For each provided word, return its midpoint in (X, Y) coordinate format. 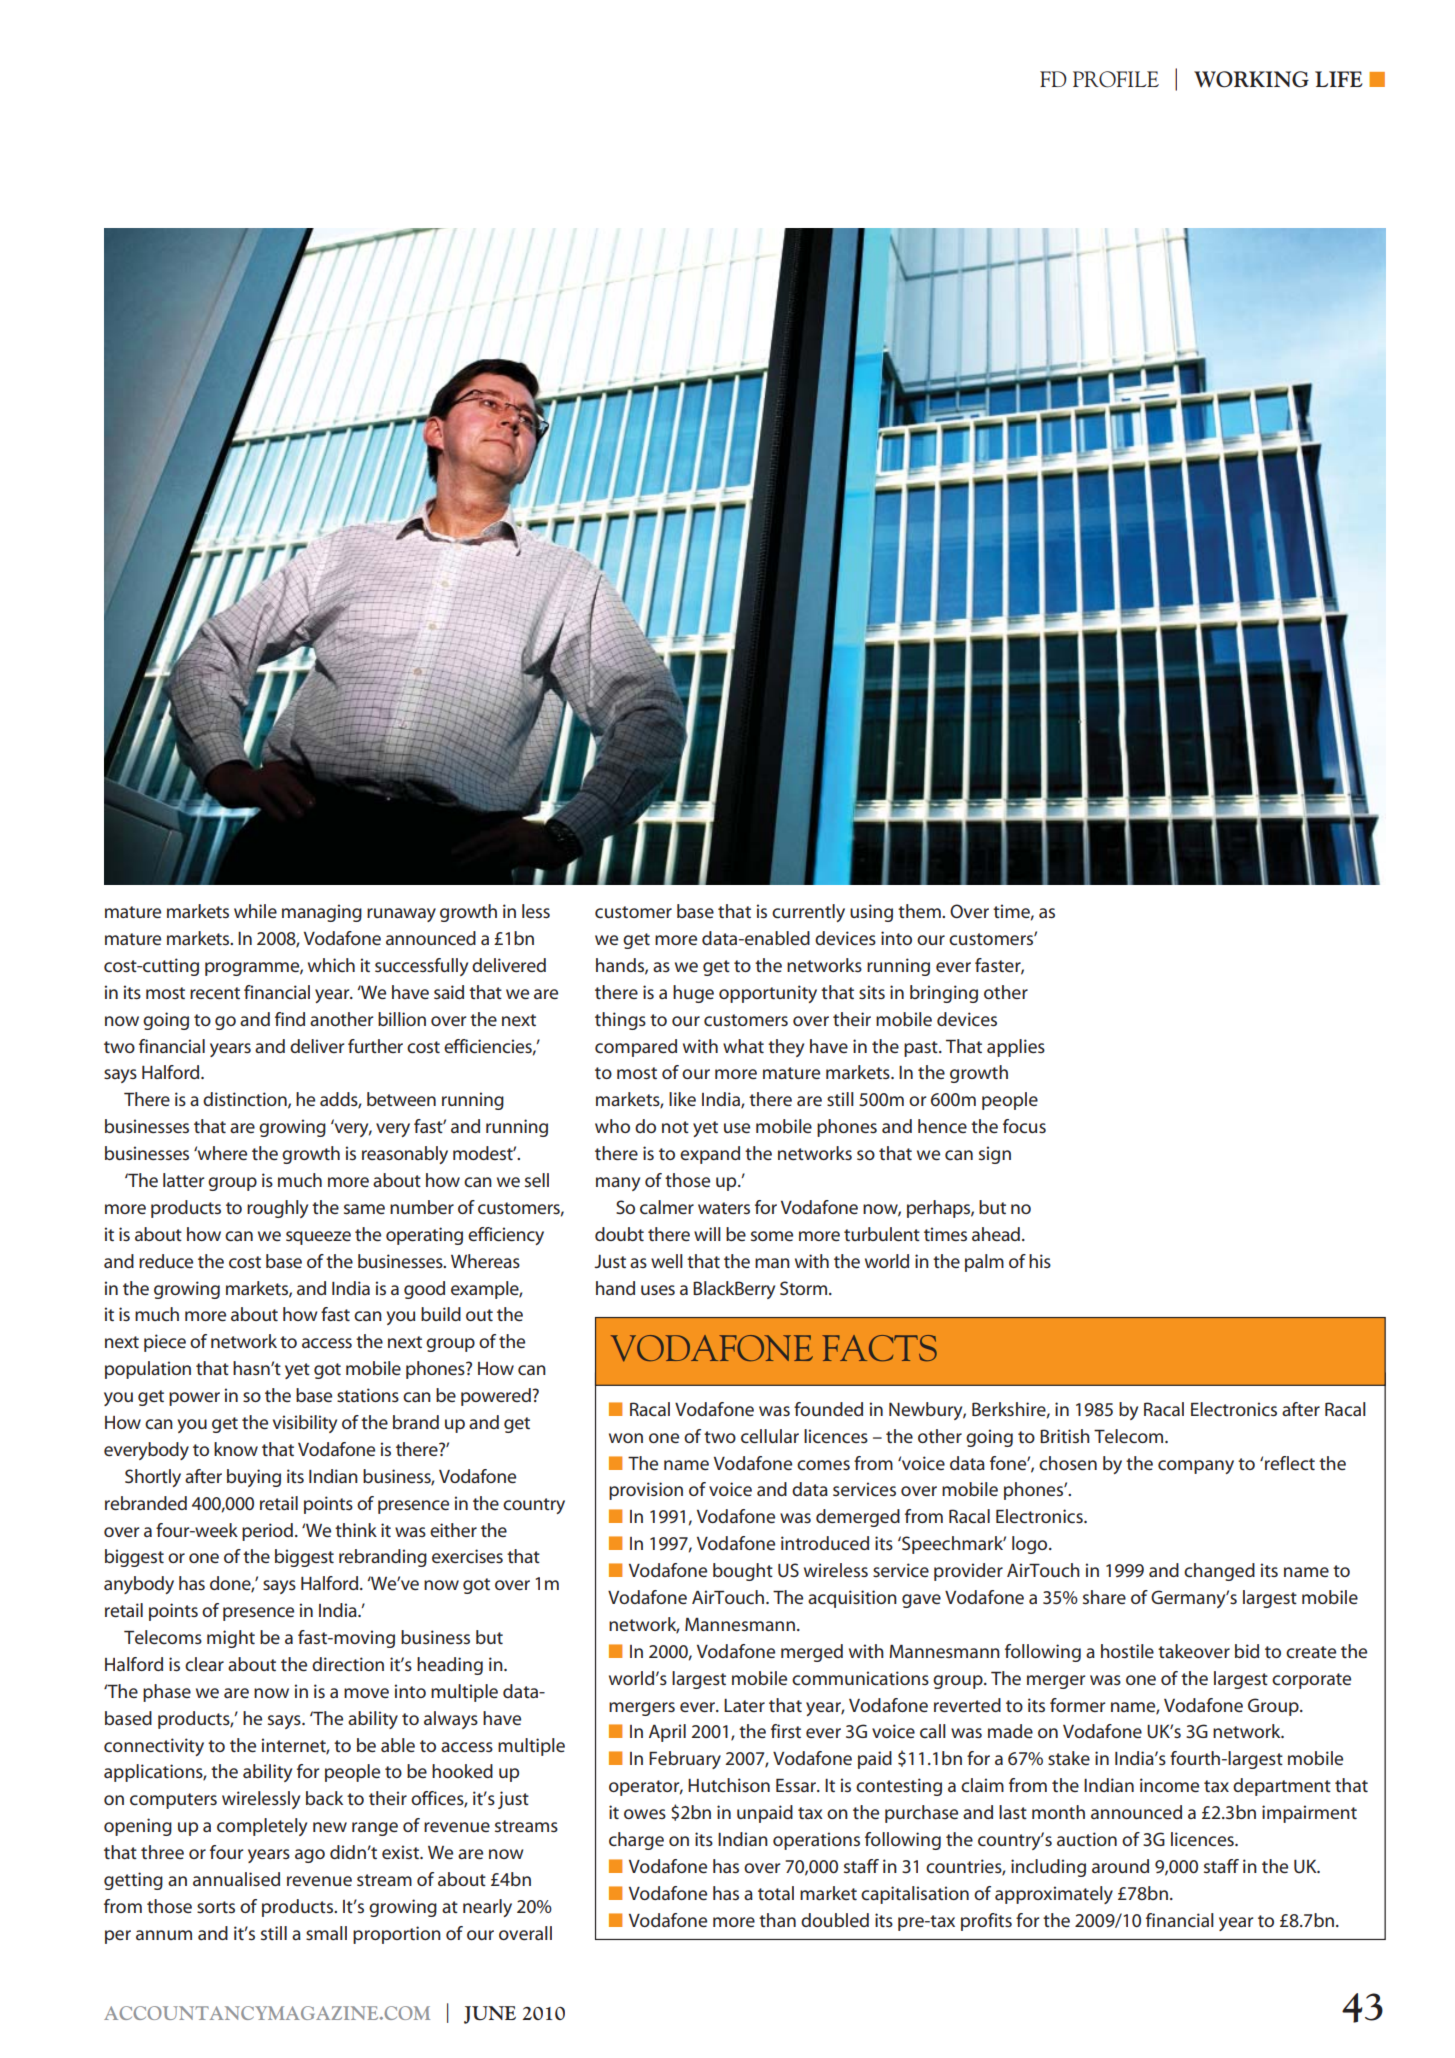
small (326, 1933)
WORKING (1251, 79)
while (255, 911)
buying (254, 1478)
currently (808, 913)
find (290, 1019)
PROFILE (1116, 79)
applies (1016, 1048)
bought (743, 1572)
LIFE (1339, 79)
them (920, 911)
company (1196, 1467)
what (743, 1046)
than (777, 1920)
